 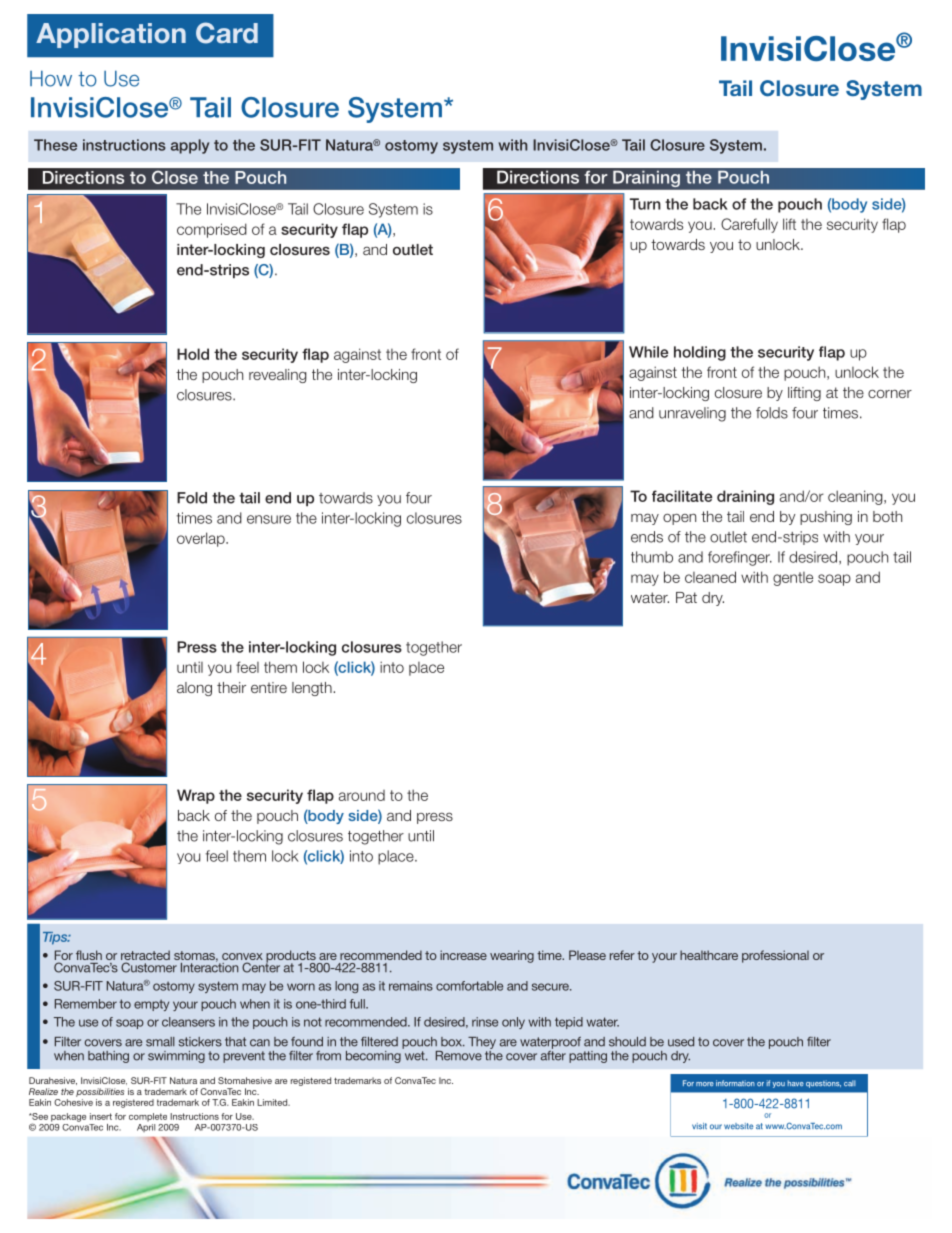 I want to click on Card, so click(x=227, y=33).
